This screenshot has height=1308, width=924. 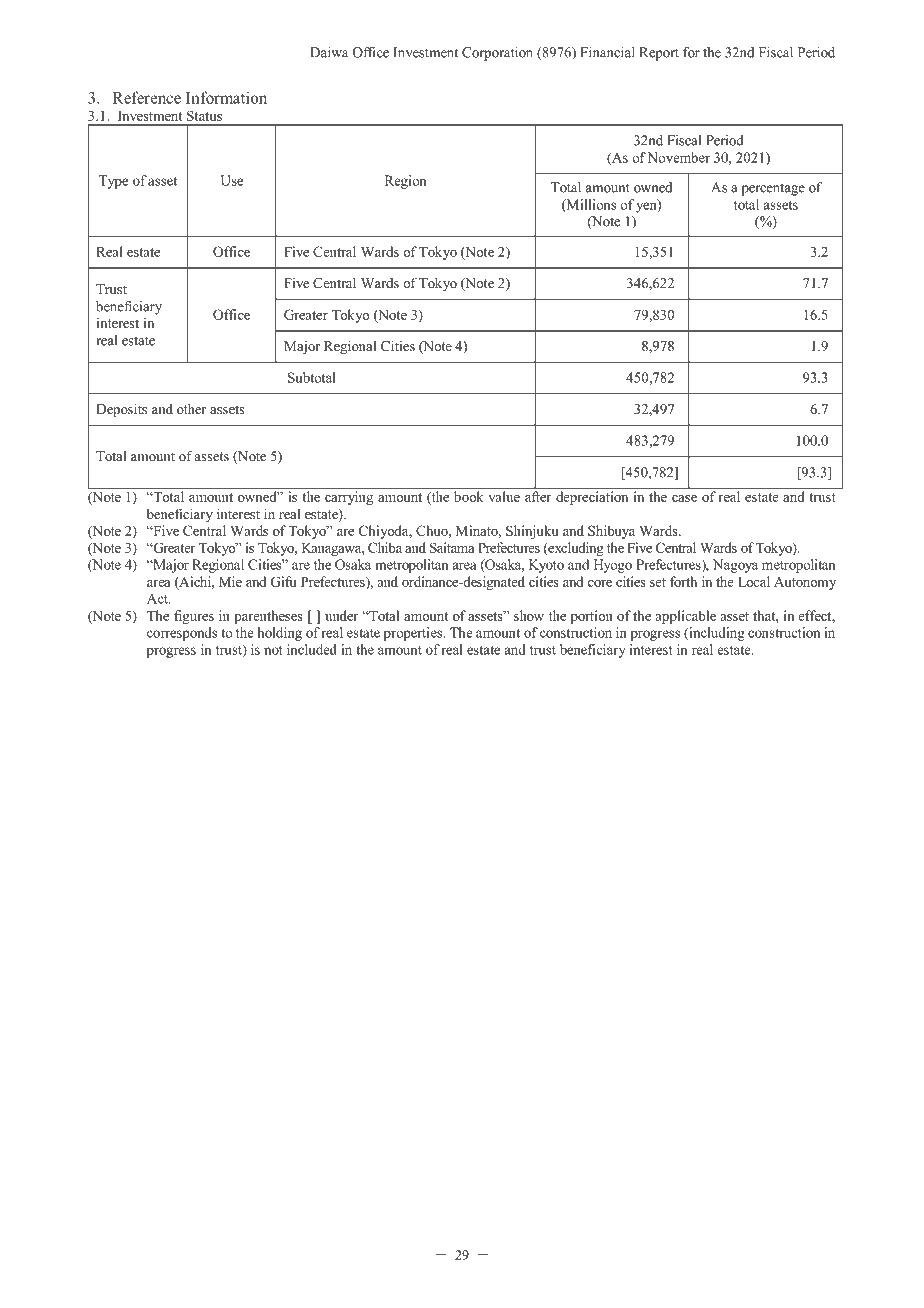 I want to click on other, so click(x=191, y=408).
